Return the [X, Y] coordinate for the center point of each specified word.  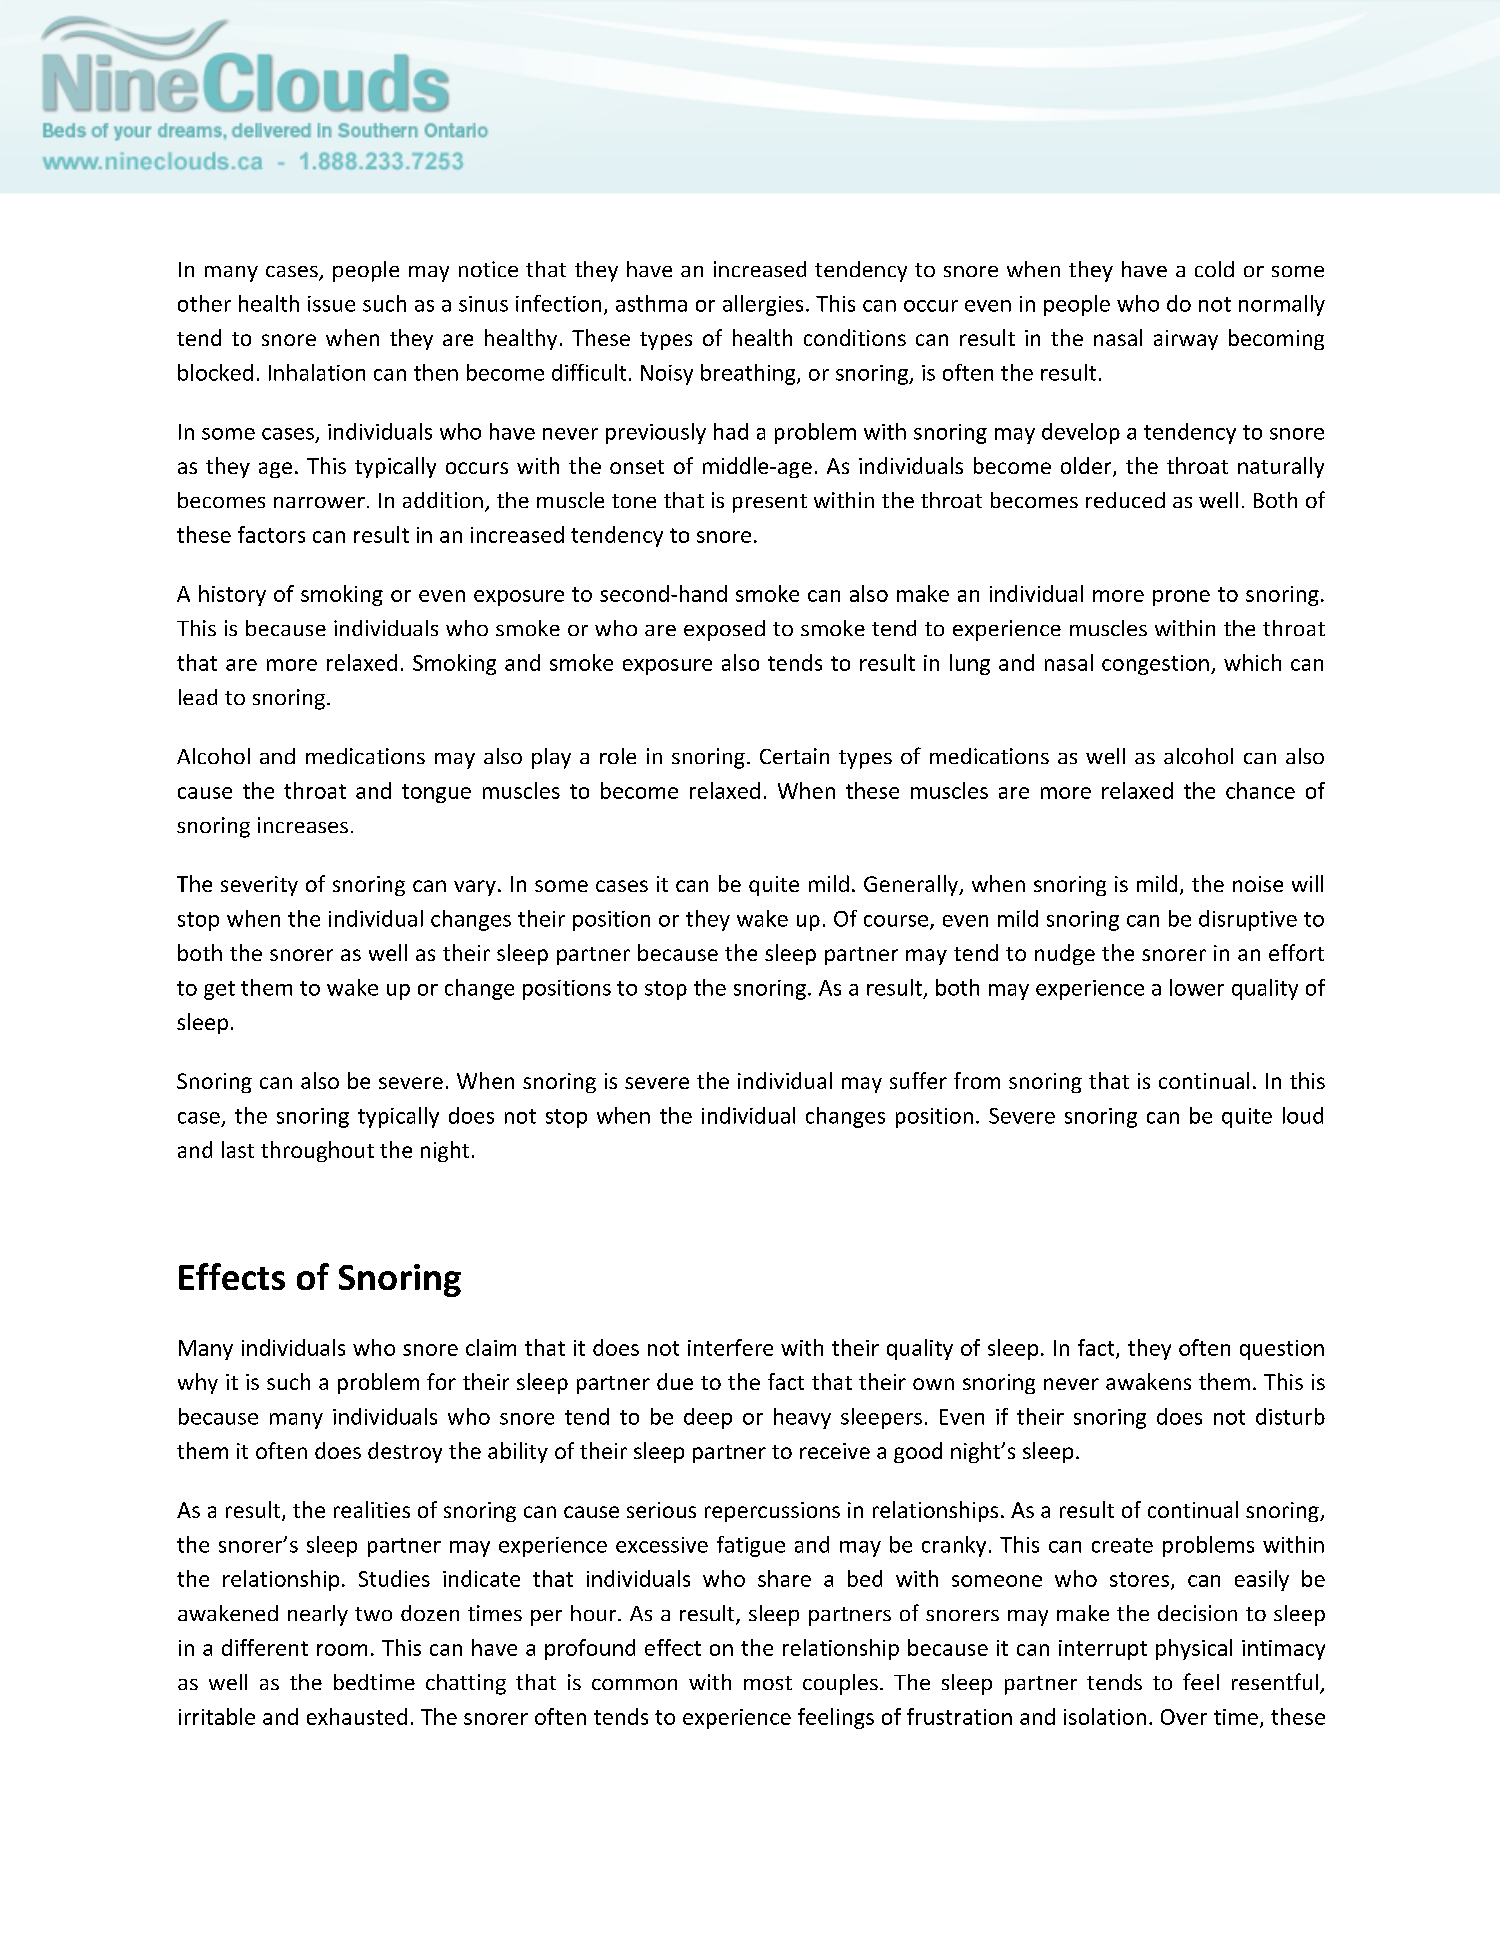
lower [1197, 987]
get [219, 990]
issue [331, 304]
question [1282, 1350]
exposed [724, 630]
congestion [1155, 665]
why [198, 1383]
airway [1186, 340]
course [897, 922]
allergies [763, 305]
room [342, 1650]
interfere [730, 1347]
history [232, 595]
